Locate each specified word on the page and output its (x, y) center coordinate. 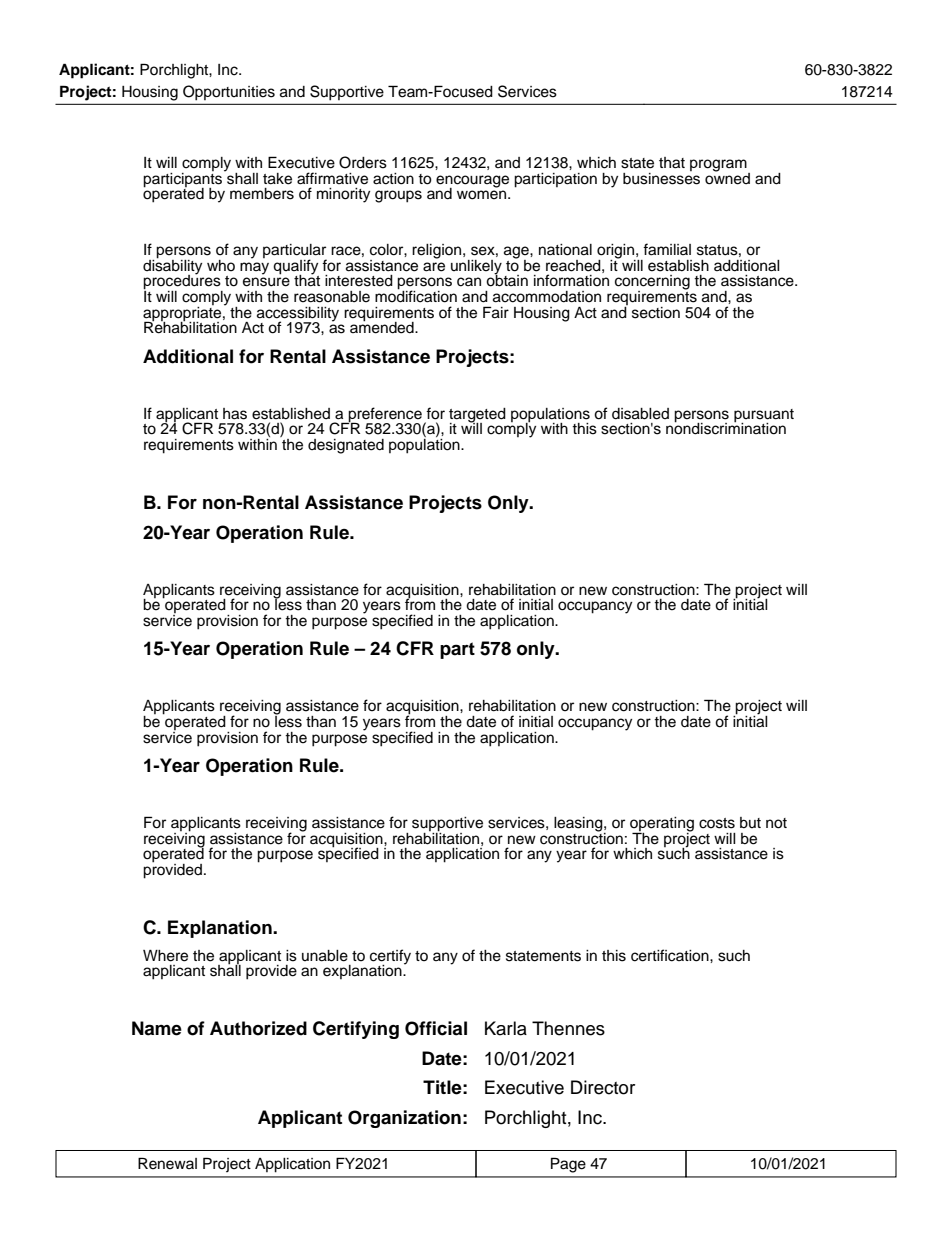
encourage (472, 182)
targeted (477, 416)
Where (165, 956)
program (719, 166)
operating (662, 825)
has (235, 414)
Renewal (167, 1163)
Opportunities (229, 93)
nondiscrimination (726, 428)
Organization (404, 1119)
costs (717, 823)
